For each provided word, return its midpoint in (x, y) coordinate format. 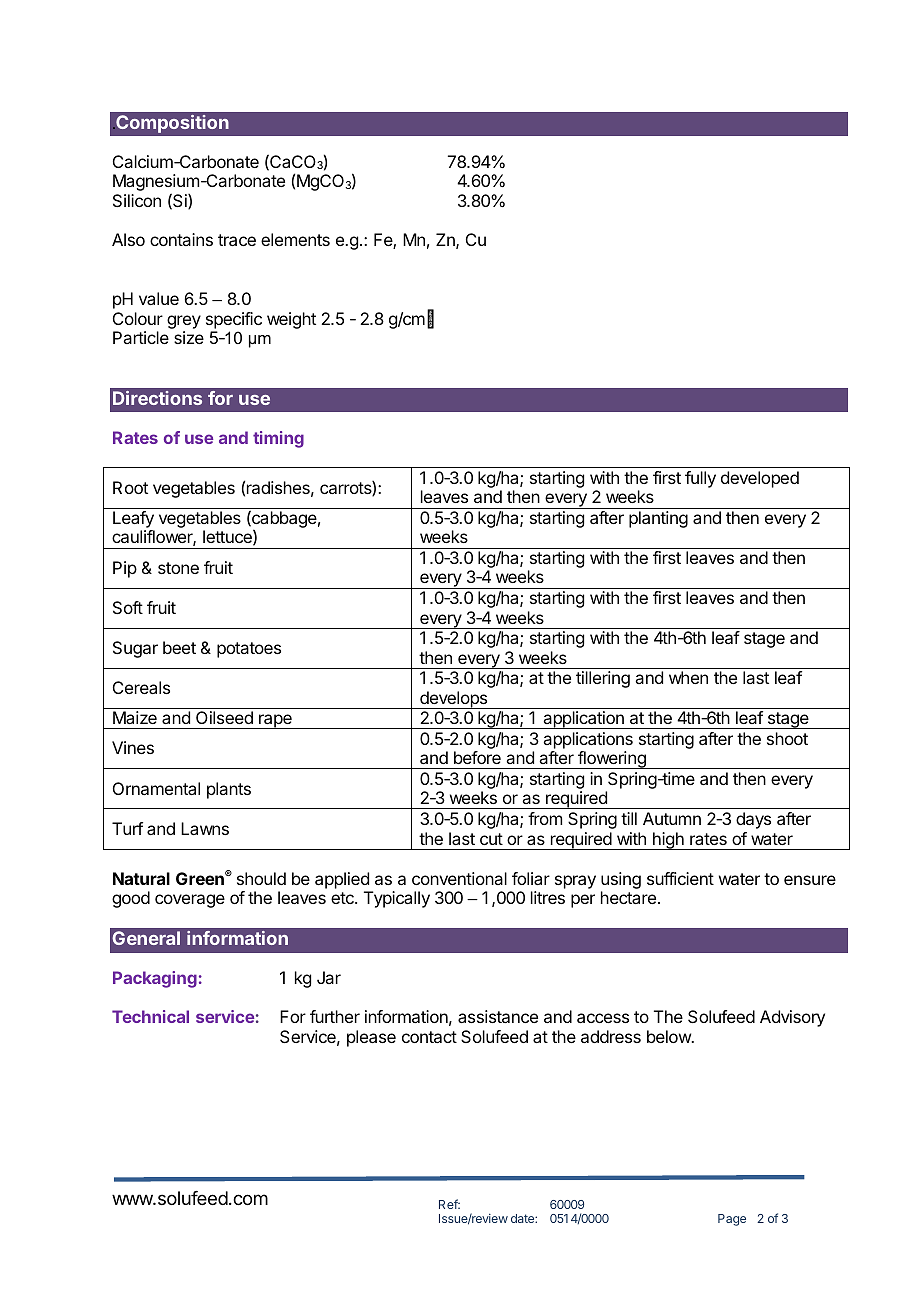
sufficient (680, 878)
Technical (150, 1016)
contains (181, 239)
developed (760, 479)
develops (454, 700)
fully (700, 479)
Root (130, 487)
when (688, 677)
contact (429, 1037)
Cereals (141, 687)
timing (278, 439)
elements (295, 239)
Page (732, 1220)
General (146, 938)
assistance (498, 1016)
